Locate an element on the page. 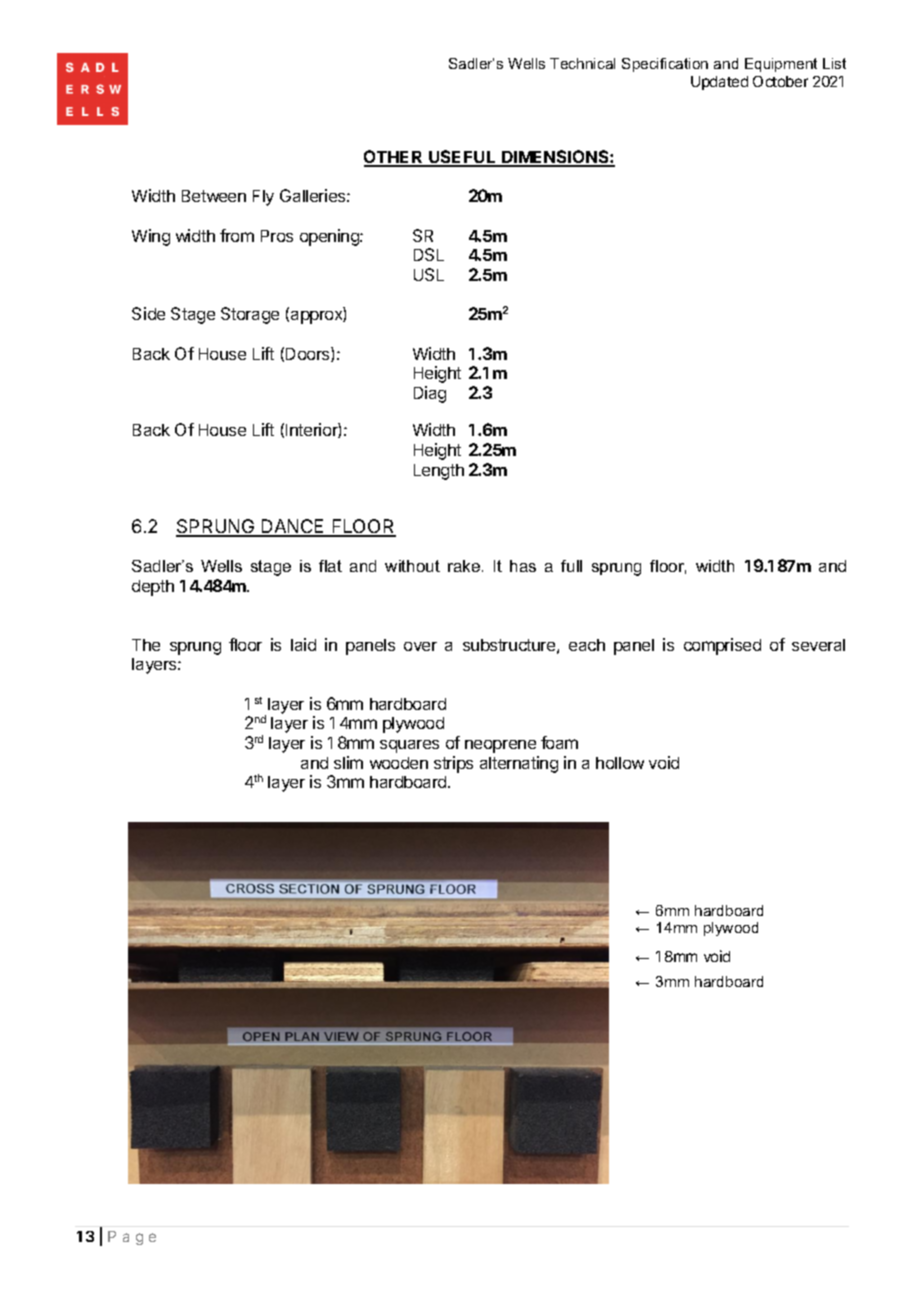 Image resolution: width=924 pixels, height=1308 pixels. hollow is located at coordinates (620, 763).
